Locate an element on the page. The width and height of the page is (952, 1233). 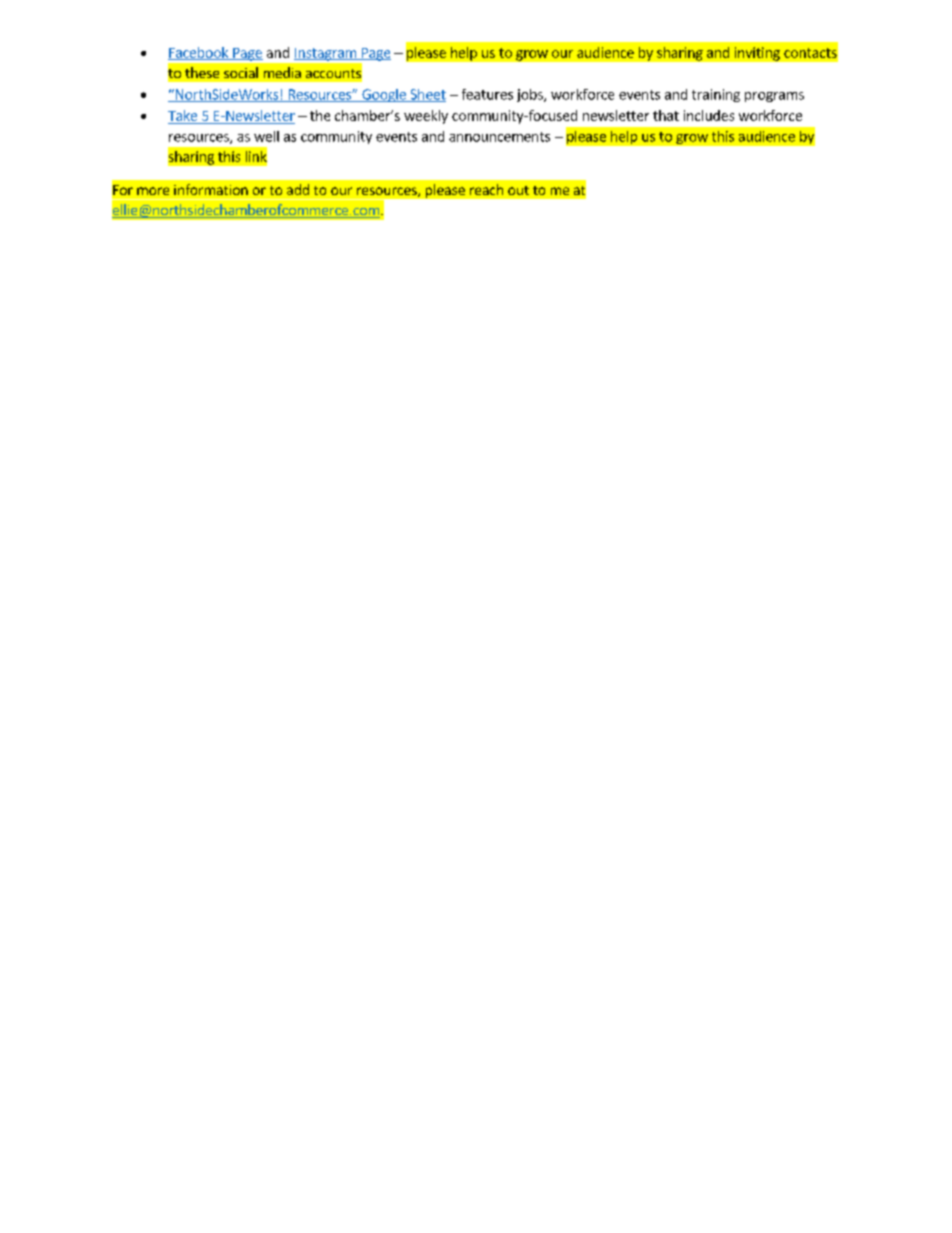
Instagram is located at coordinates (326, 54).
